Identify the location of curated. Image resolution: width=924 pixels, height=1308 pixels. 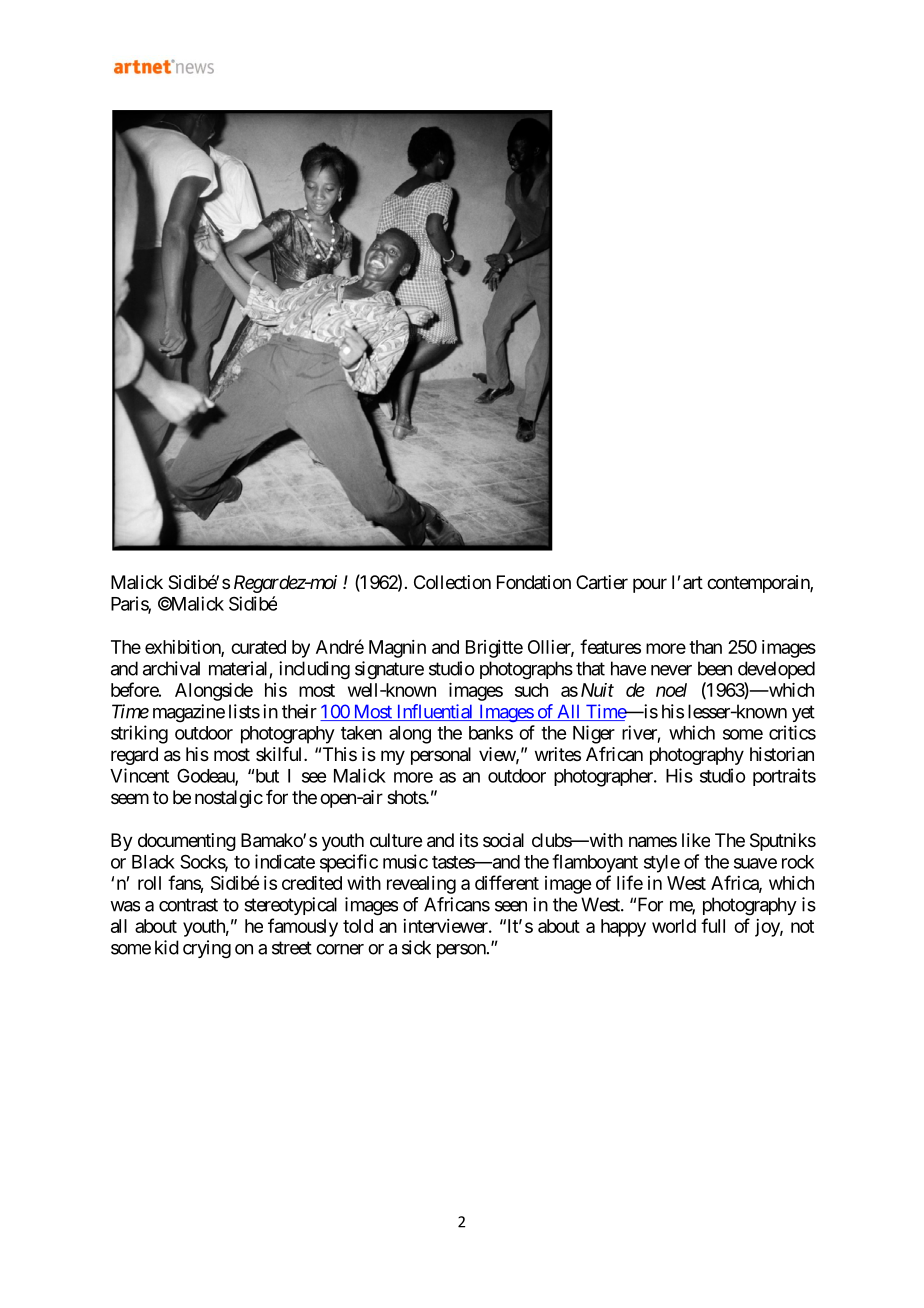
(258, 647).
